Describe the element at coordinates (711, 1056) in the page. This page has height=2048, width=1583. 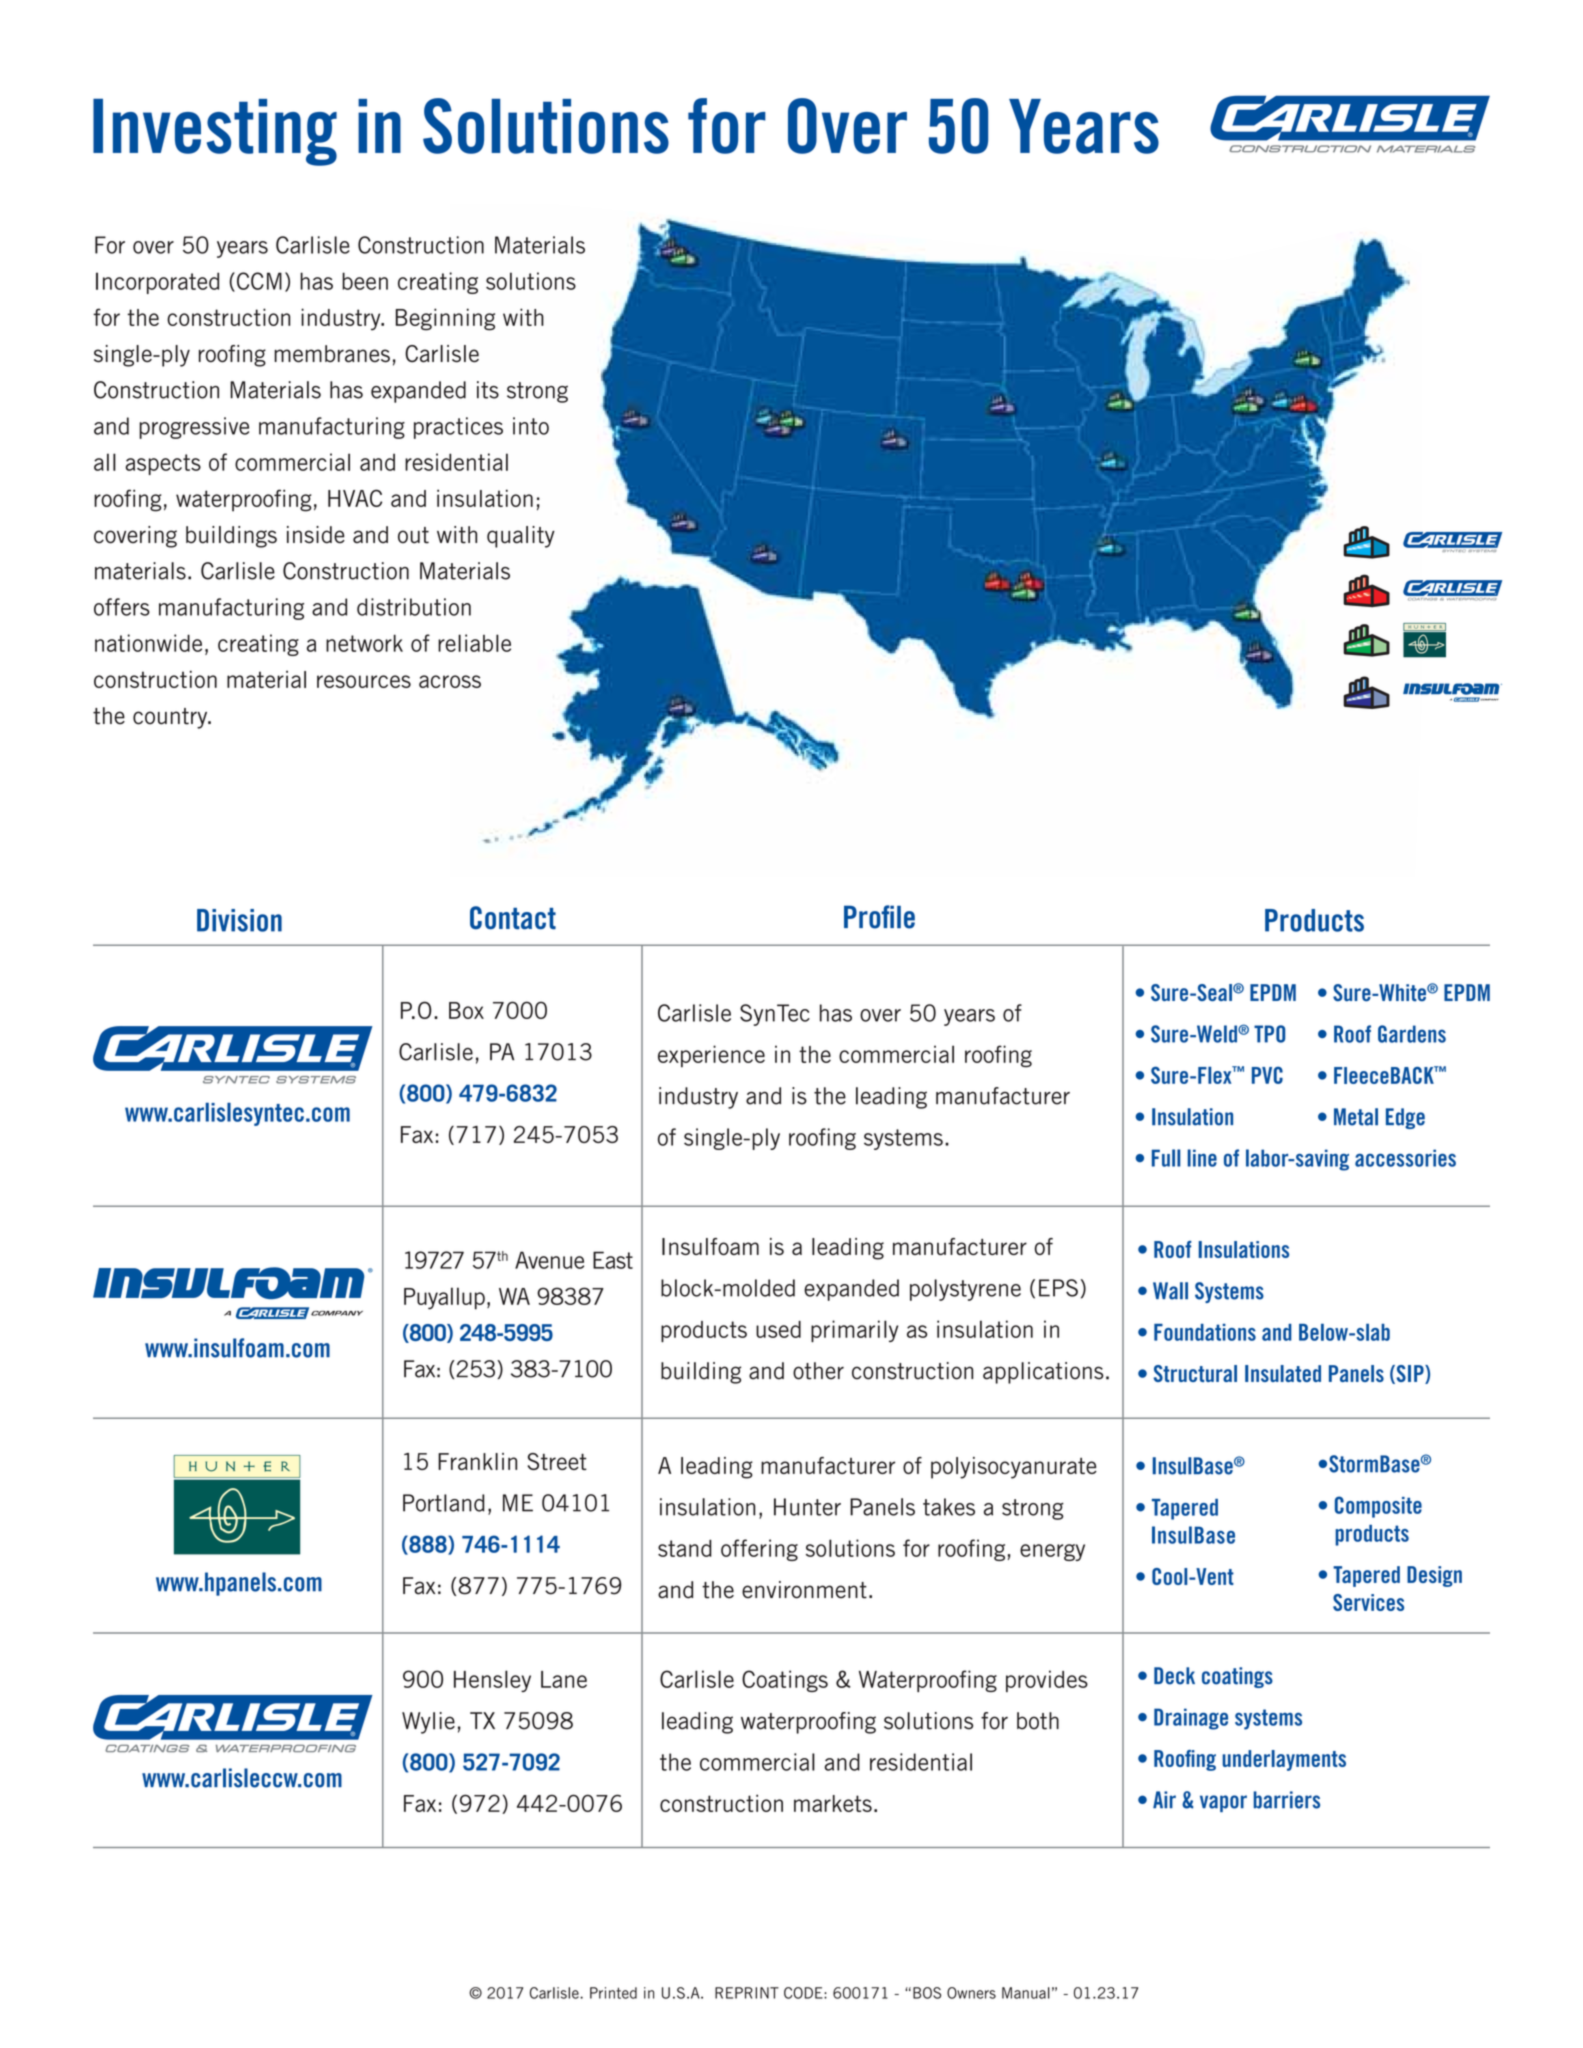
I see `experience` at that location.
